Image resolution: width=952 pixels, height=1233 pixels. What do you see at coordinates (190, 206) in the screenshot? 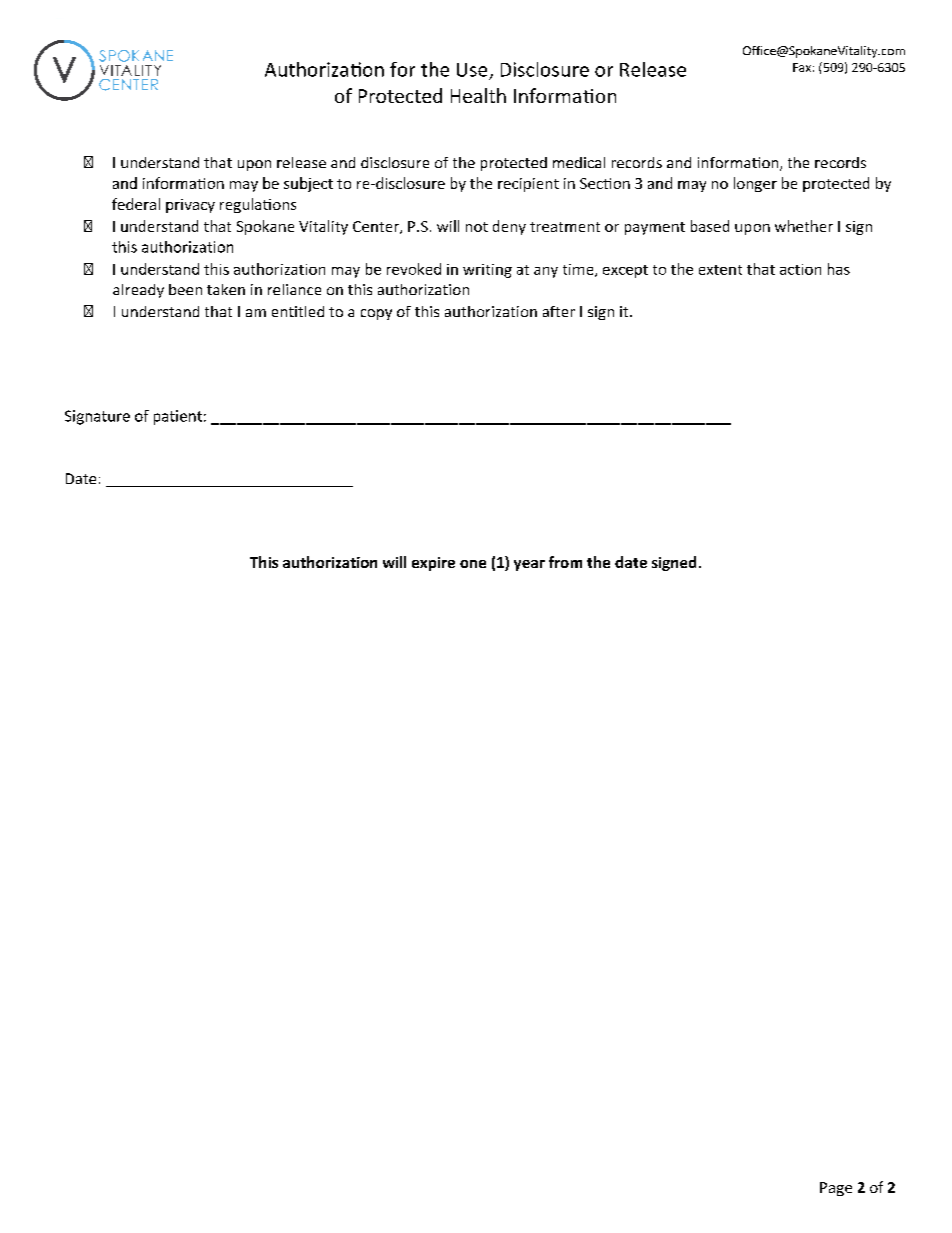
I see `privacy` at bounding box center [190, 206].
